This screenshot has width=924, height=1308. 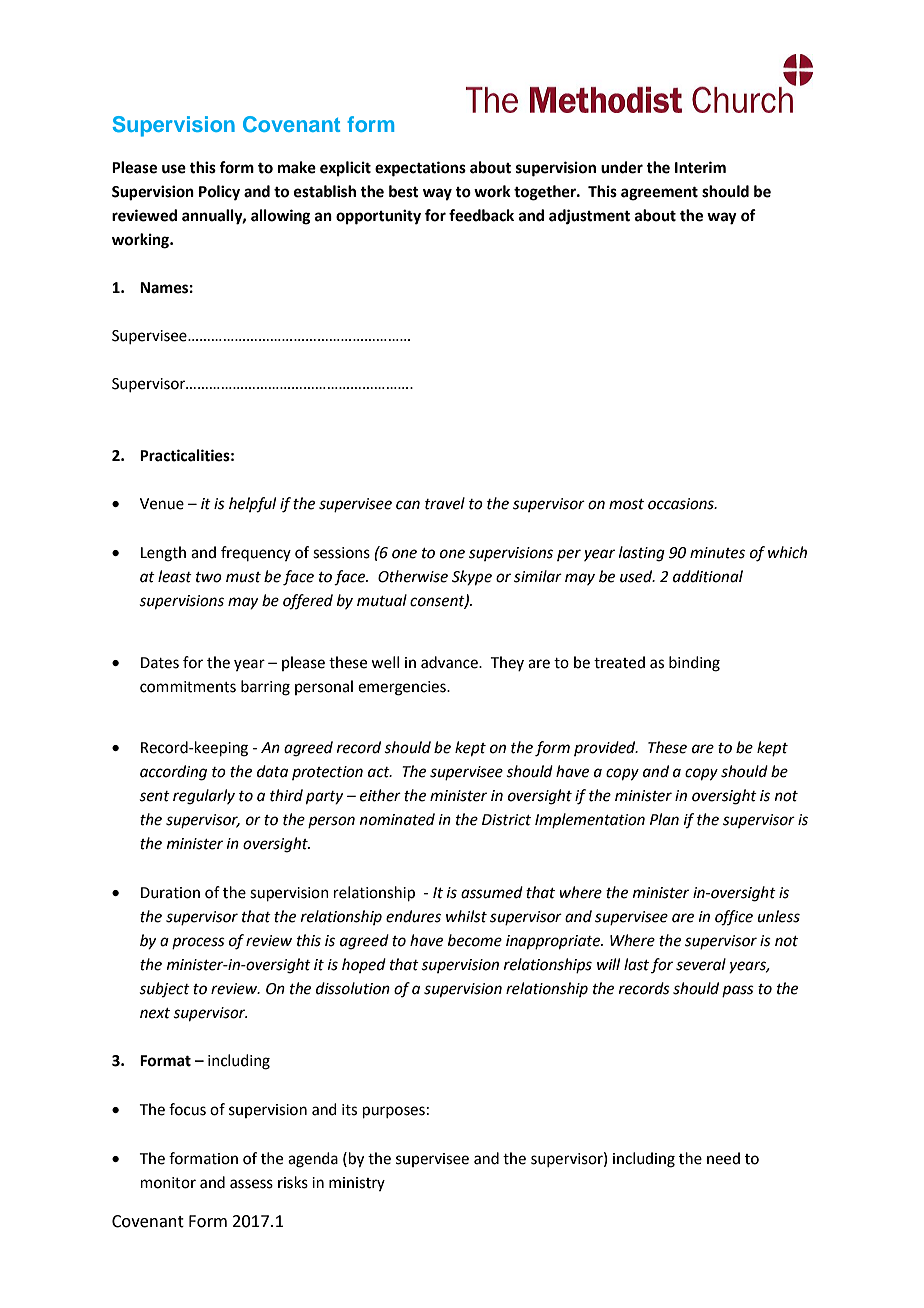 I want to click on Interim, so click(x=700, y=167).
